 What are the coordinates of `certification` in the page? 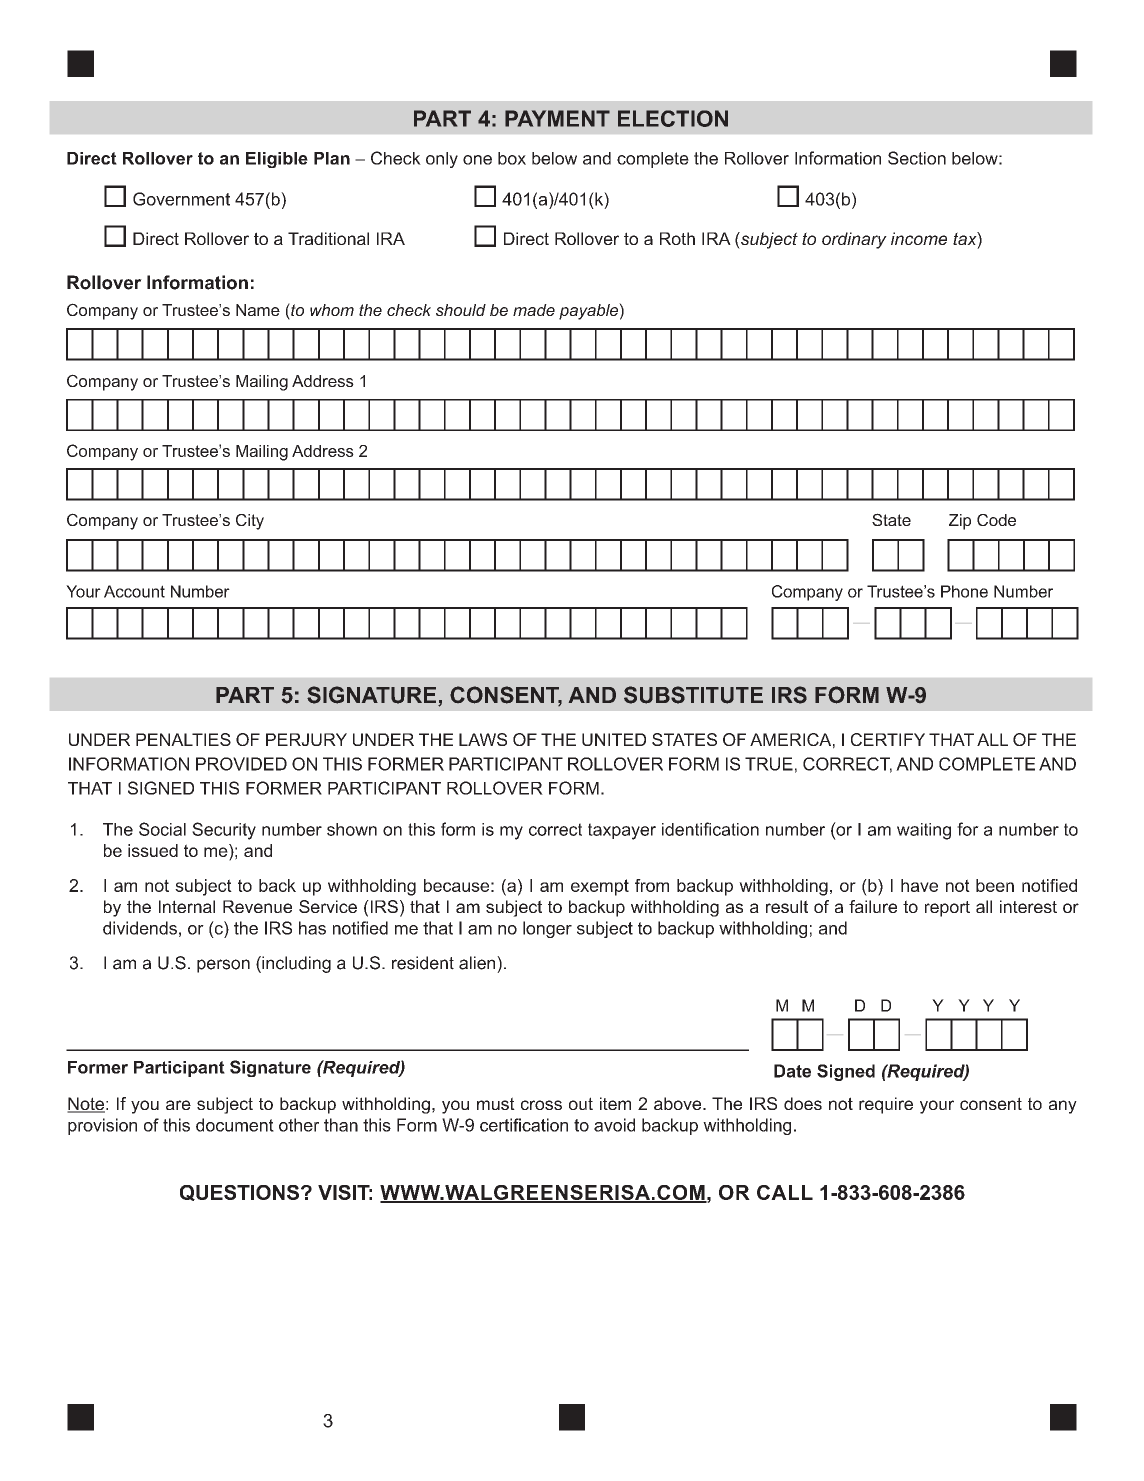 It's located at (524, 1125).
